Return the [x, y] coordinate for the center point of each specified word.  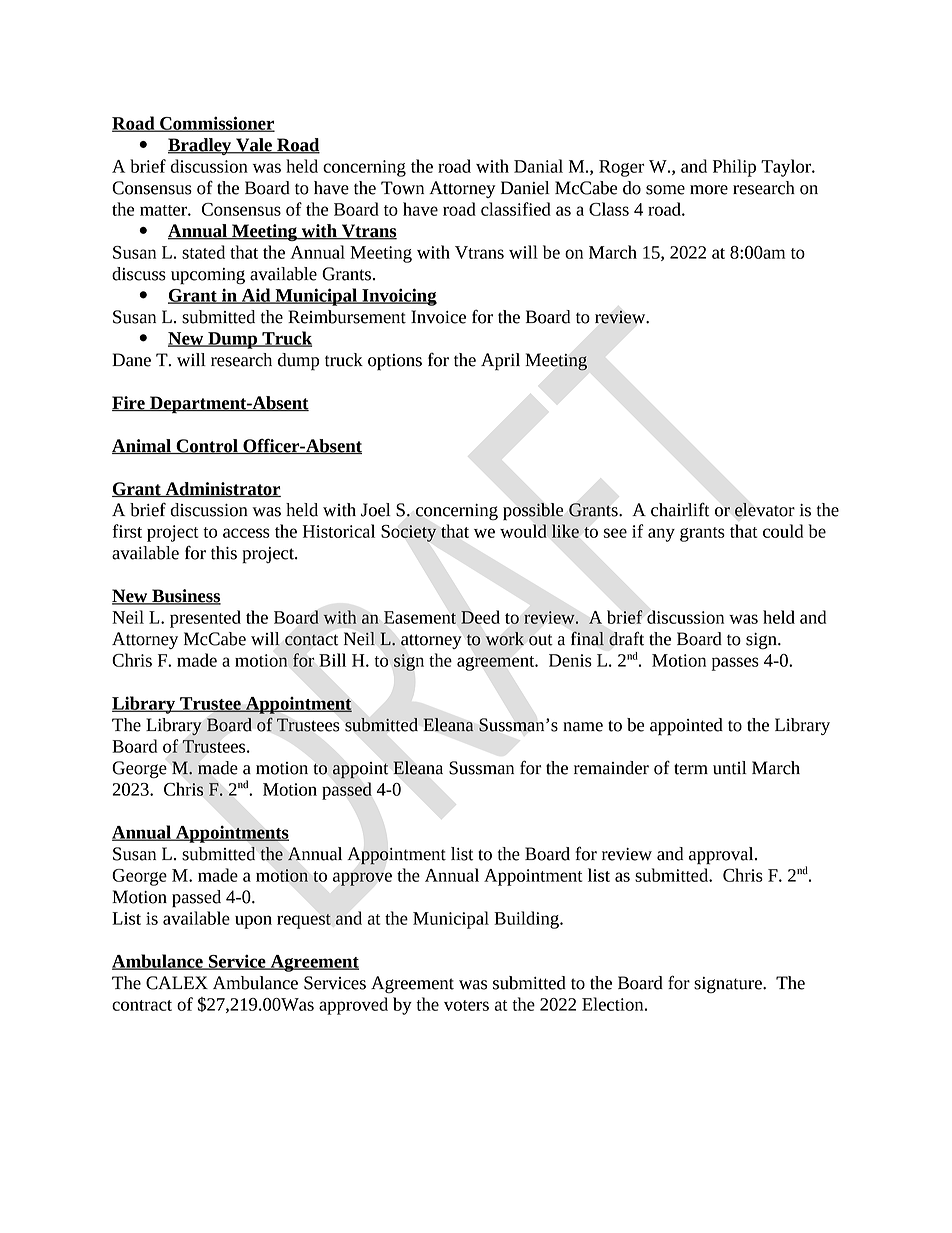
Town [402, 188]
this [224, 553]
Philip [734, 168]
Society [408, 533]
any [661, 535]
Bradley [201, 146]
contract [142, 1005]
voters [466, 1005]
